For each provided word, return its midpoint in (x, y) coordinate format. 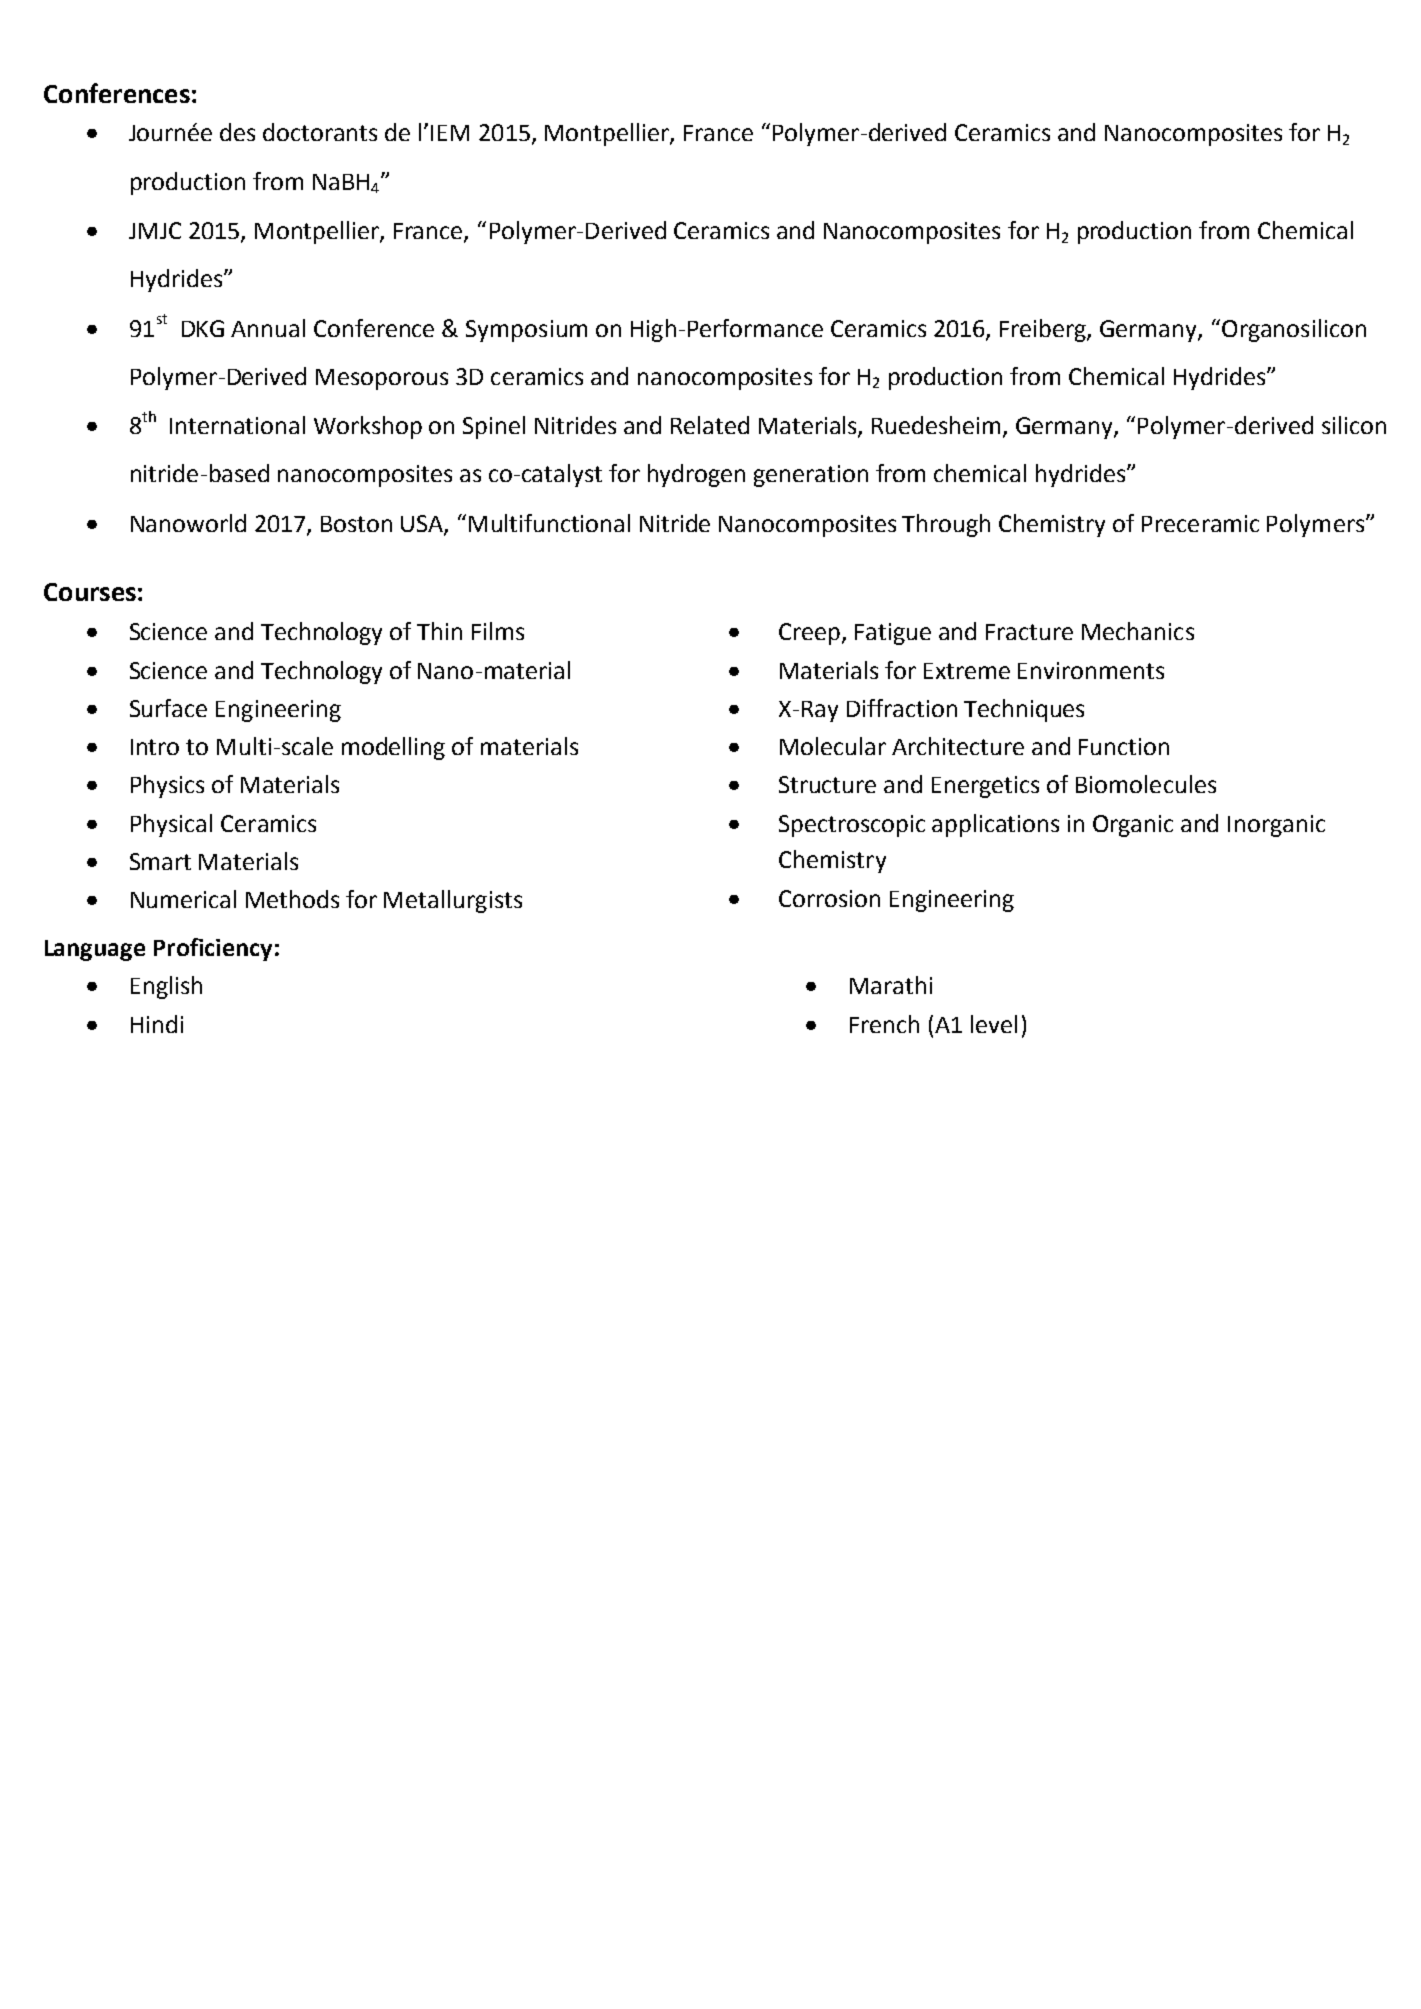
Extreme (967, 671)
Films (498, 631)
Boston (356, 524)
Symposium (526, 331)
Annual (268, 328)
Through (946, 525)
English (166, 987)
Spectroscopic (852, 826)
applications (995, 825)
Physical (171, 825)
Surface (168, 708)
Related (710, 425)
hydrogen (696, 475)
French (884, 1024)
